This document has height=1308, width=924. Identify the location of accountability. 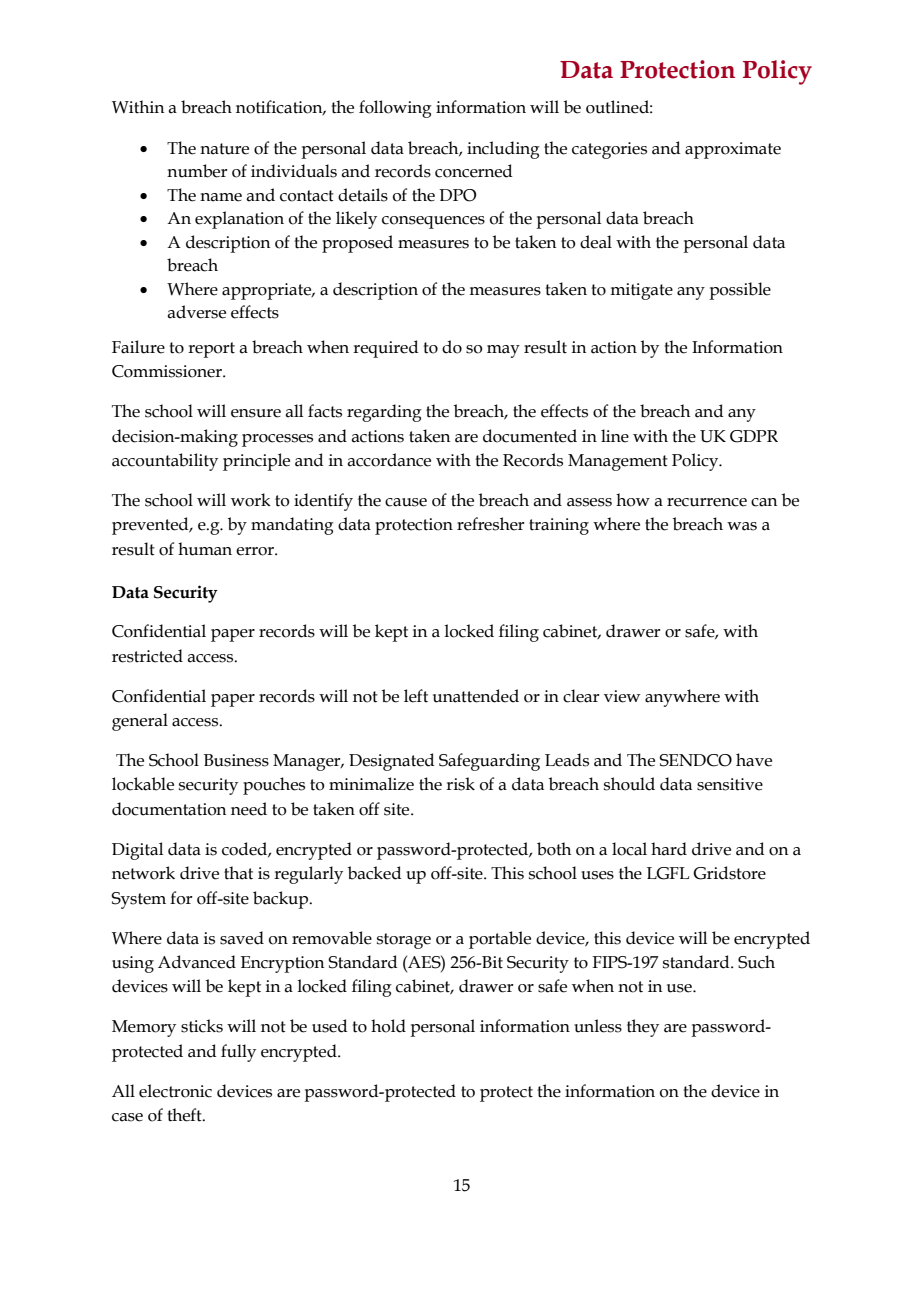
(165, 462).
